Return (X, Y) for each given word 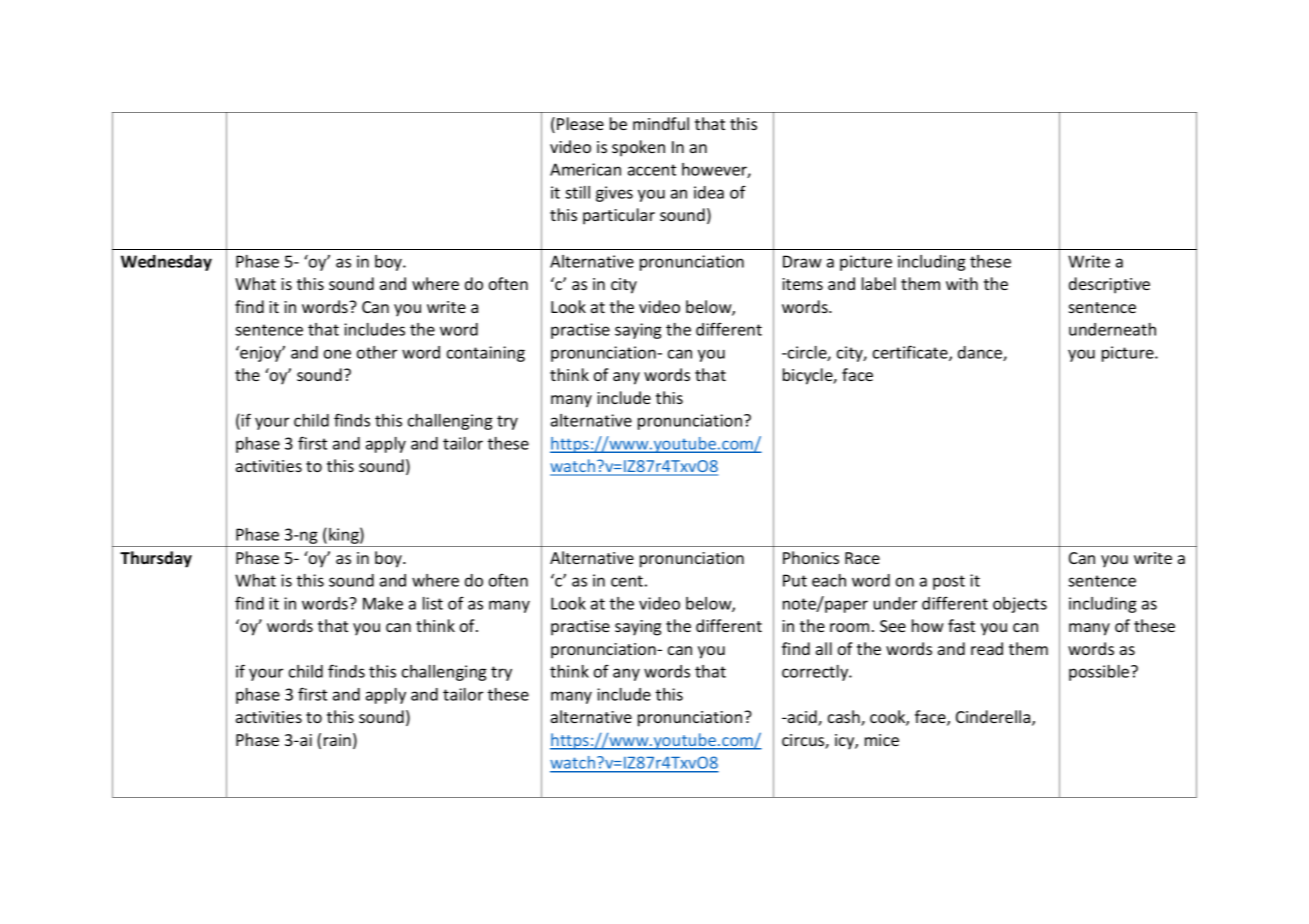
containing (486, 354)
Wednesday (166, 263)
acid (802, 718)
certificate (911, 353)
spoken (638, 148)
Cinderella (994, 718)
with (962, 283)
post (949, 582)
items (802, 284)
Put (795, 580)
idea (709, 192)
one (337, 354)
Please (580, 123)
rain (337, 740)
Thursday (156, 559)
